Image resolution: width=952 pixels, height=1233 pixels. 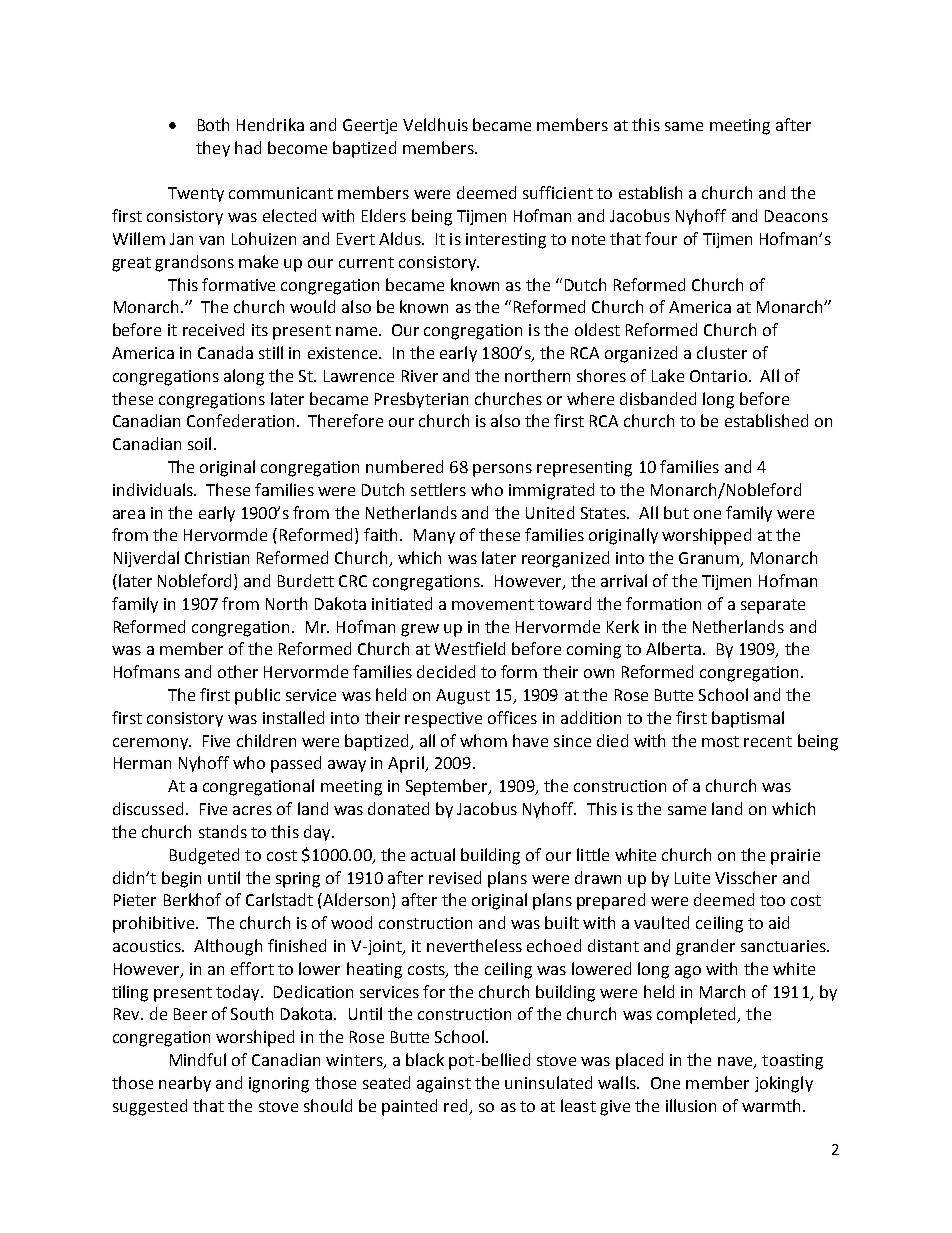 What do you see at coordinates (213, 149) in the image?
I see `they` at bounding box center [213, 149].
